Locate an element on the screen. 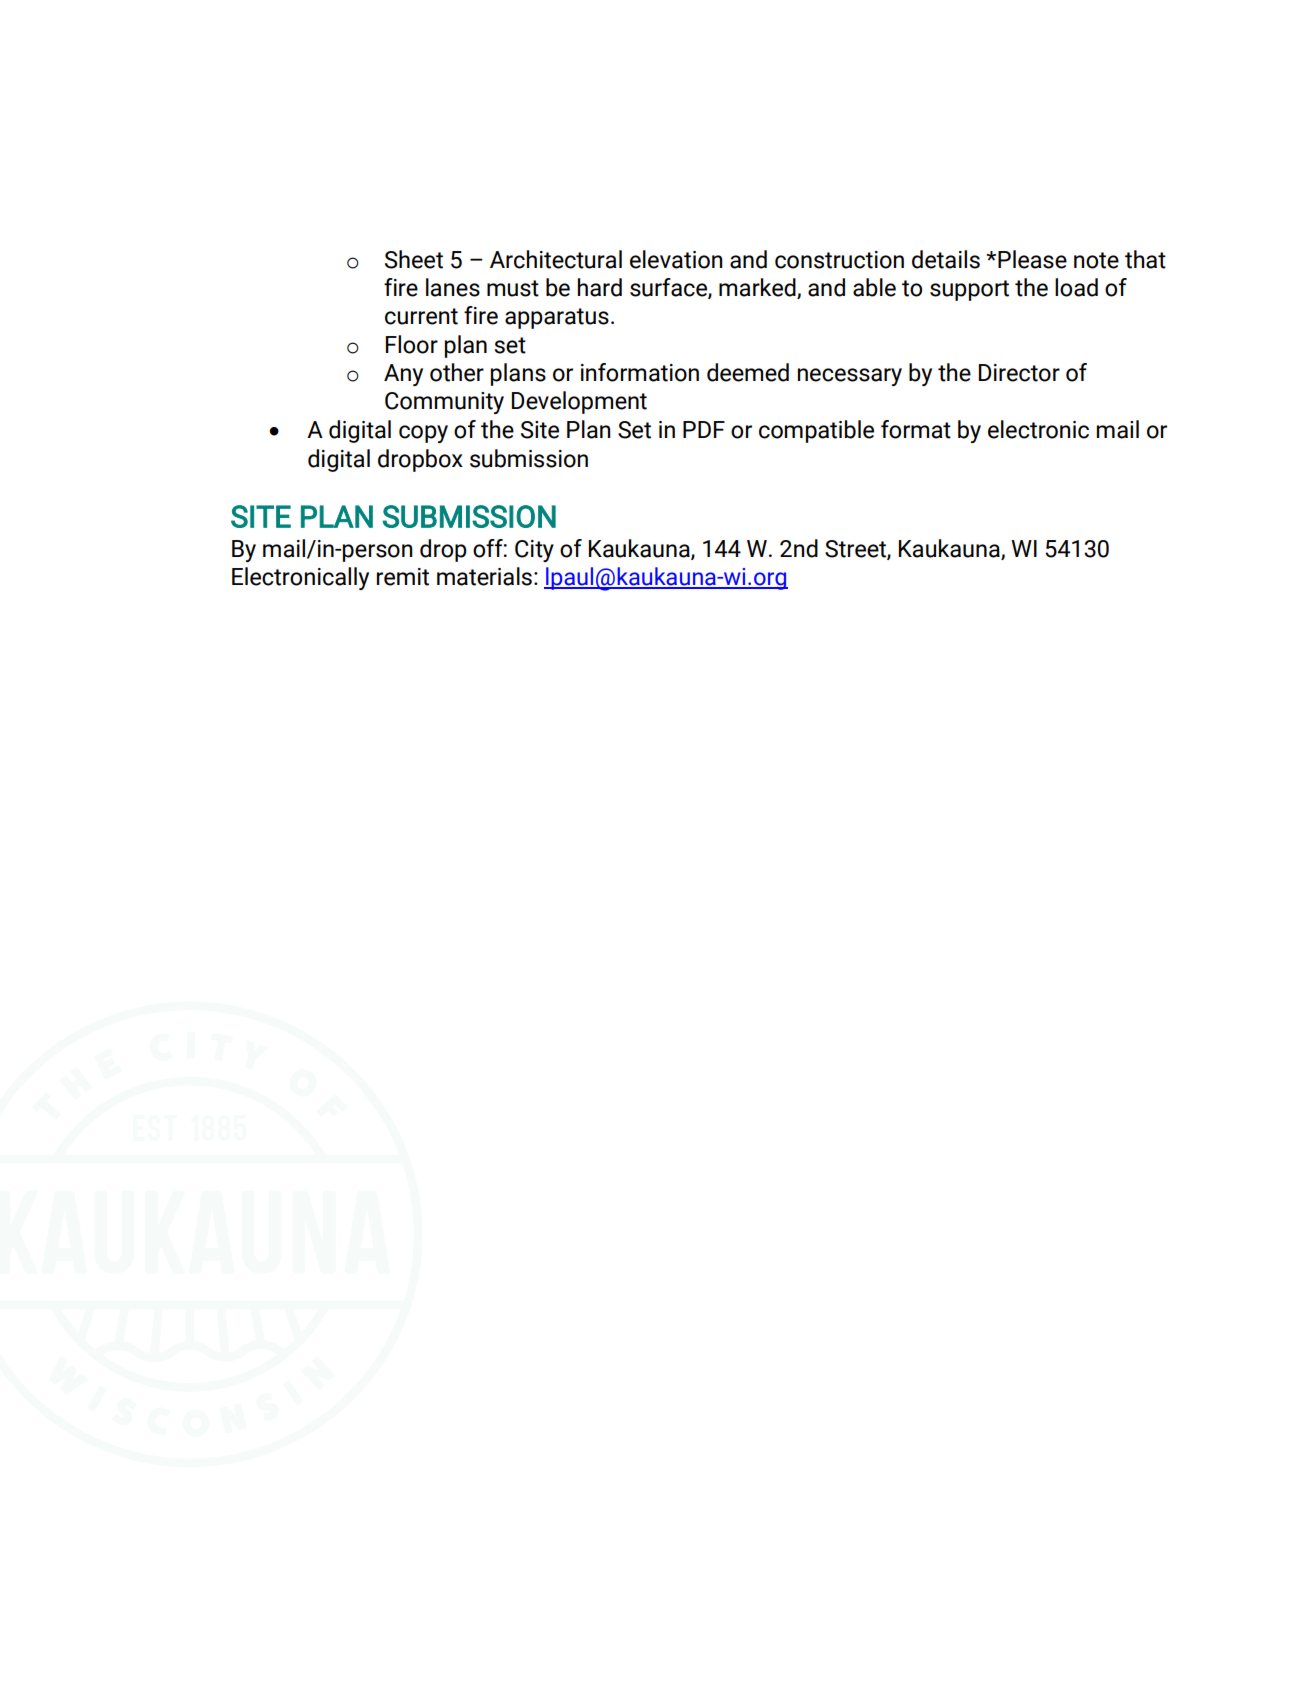  materials is located at coordinates (484, 576).
